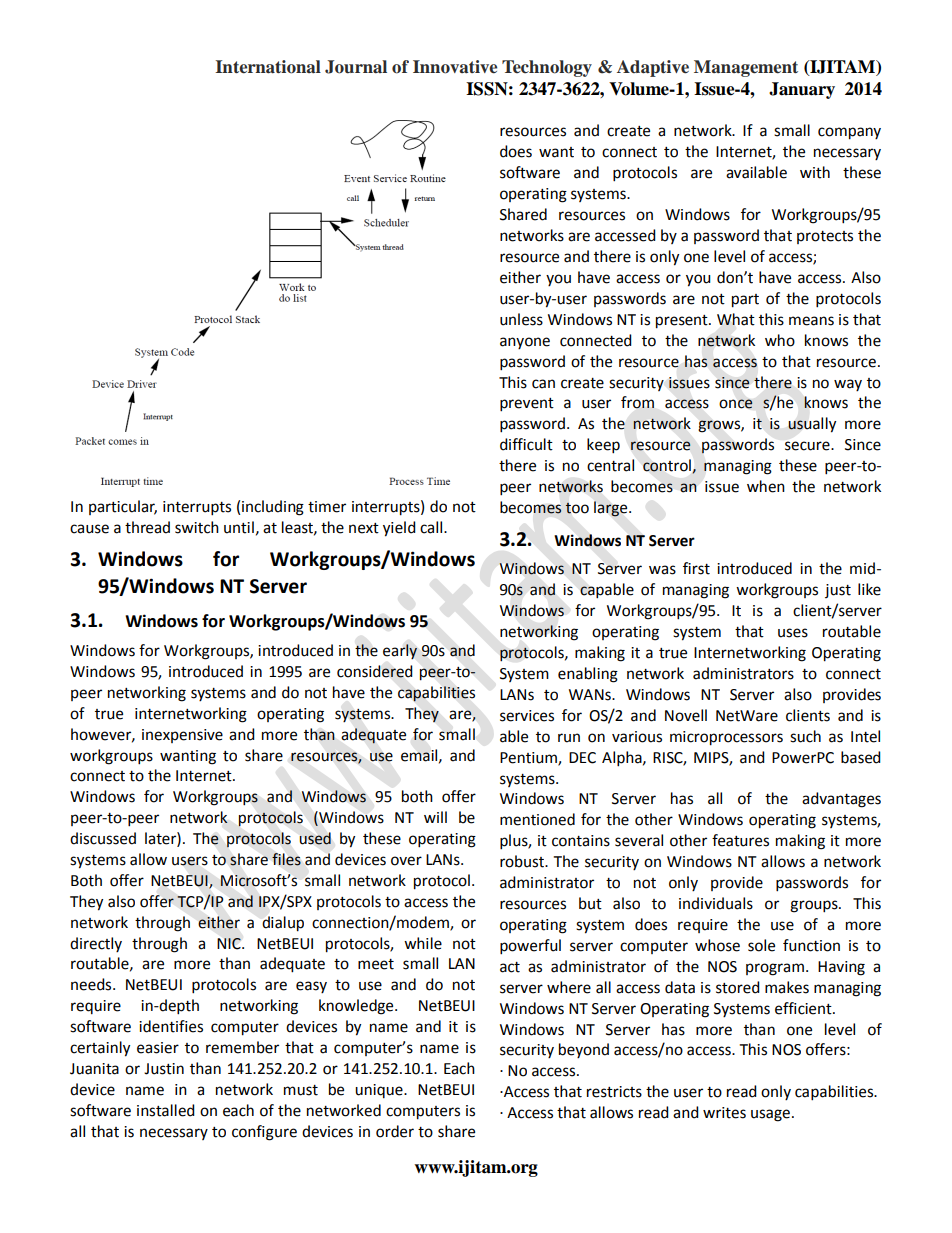  What do you see at coordinates (197, 527) in the screenshot?
I see `switch` at bounding box center [197, 527].
